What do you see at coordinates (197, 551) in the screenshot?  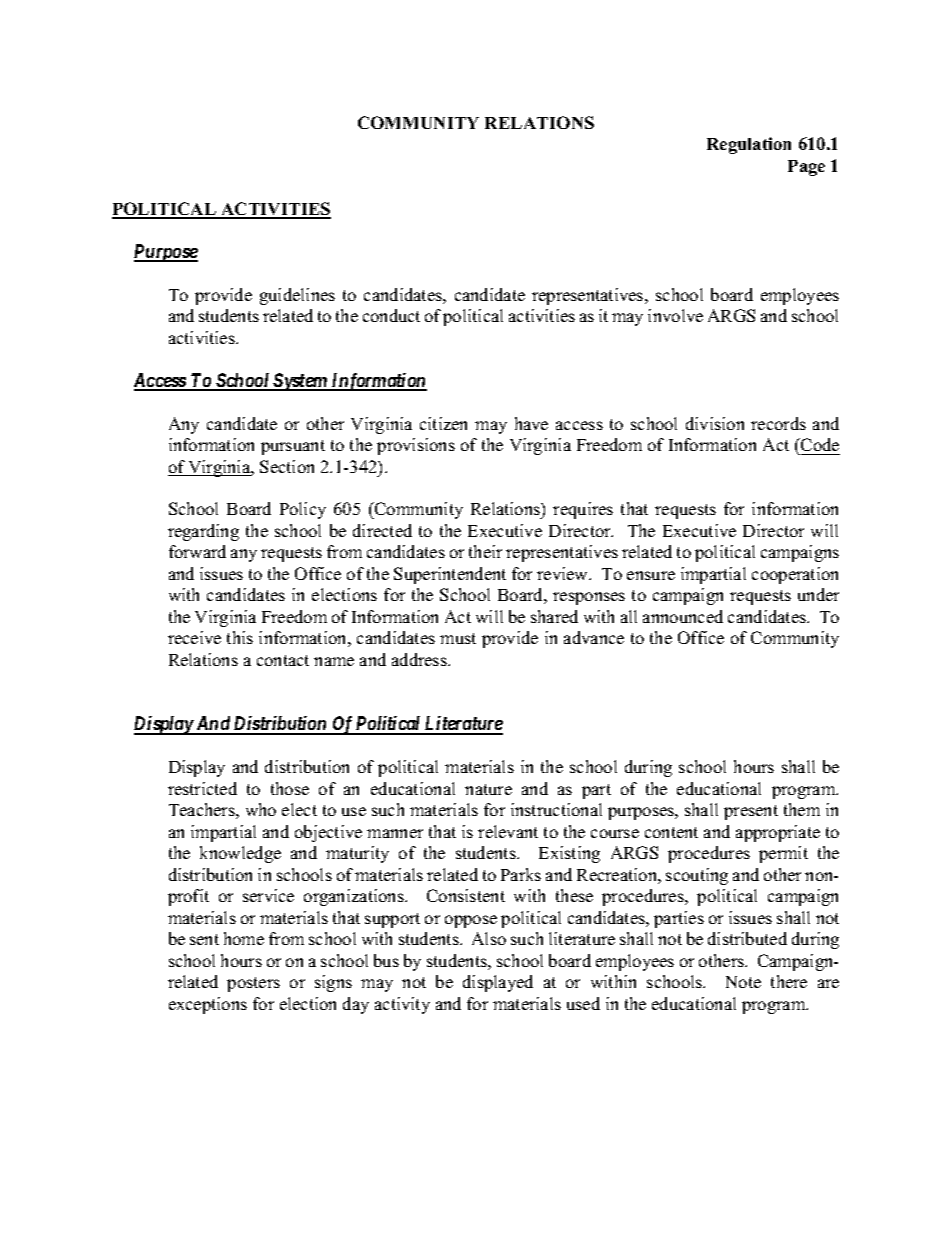 I see `forward` at bounding box center [197, 551].
